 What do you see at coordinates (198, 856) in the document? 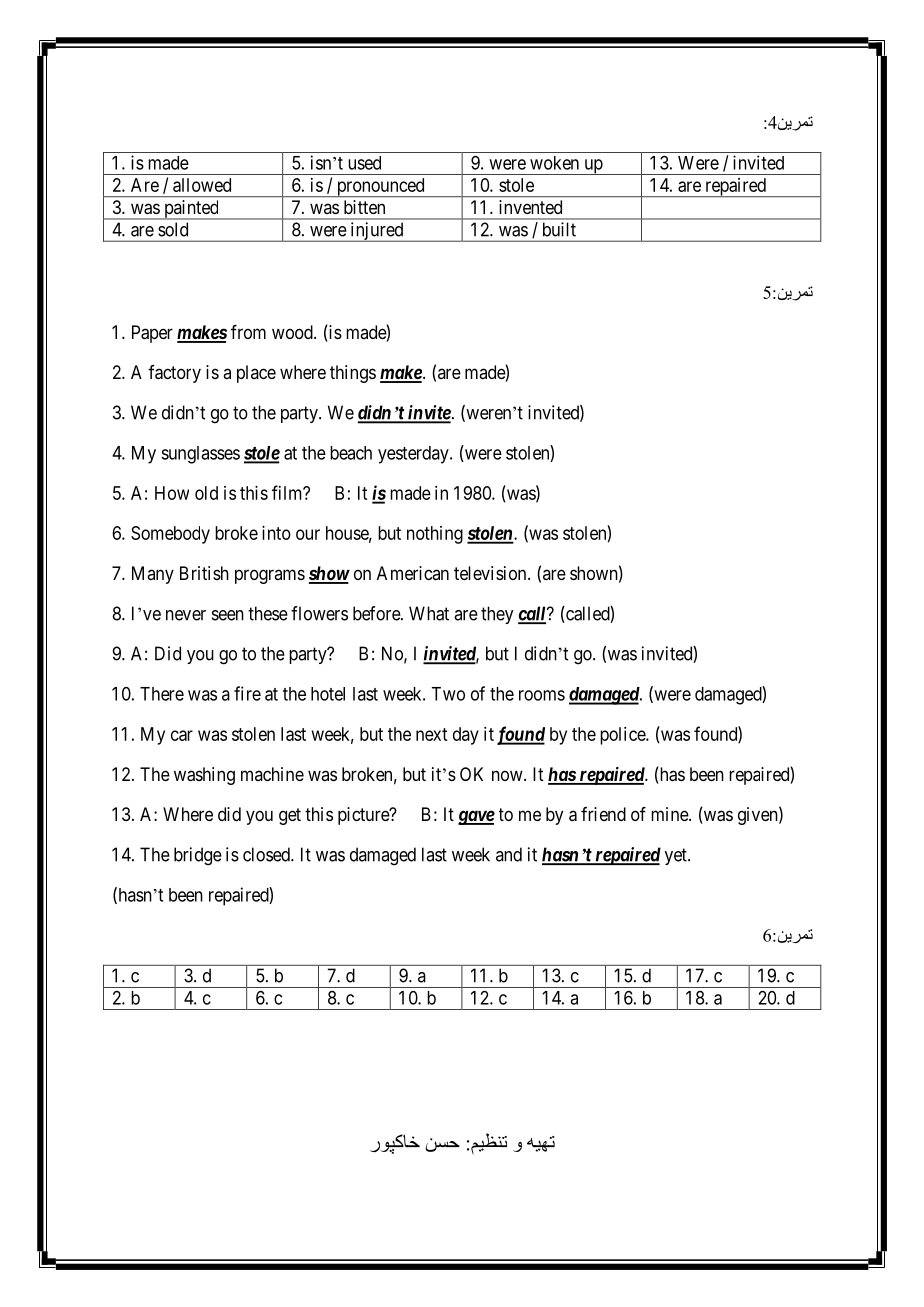
I see `bridge` at bounding box center [198, 856].
